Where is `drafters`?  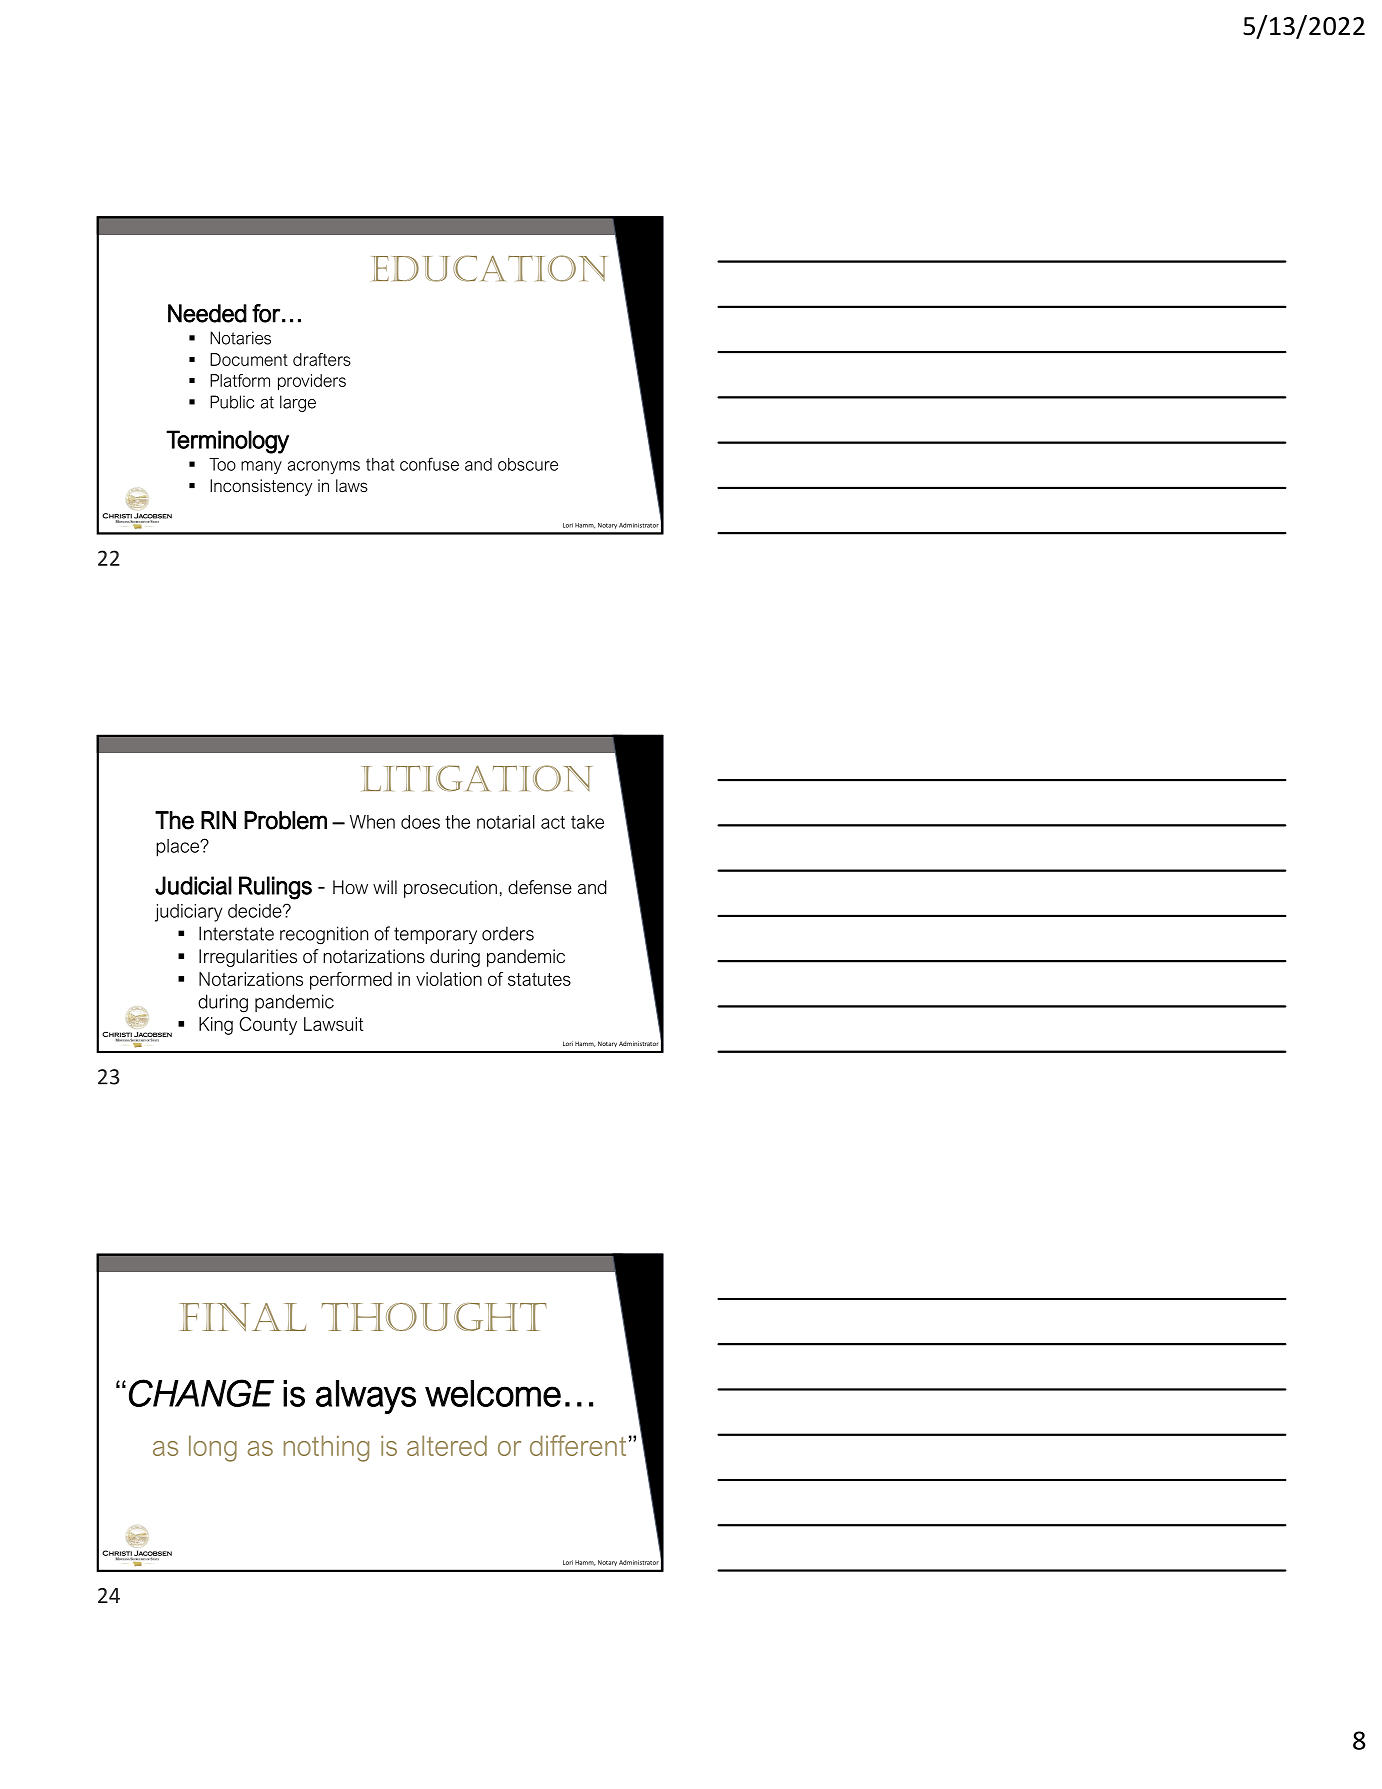
drafters is located at coordinates (322, 359).
